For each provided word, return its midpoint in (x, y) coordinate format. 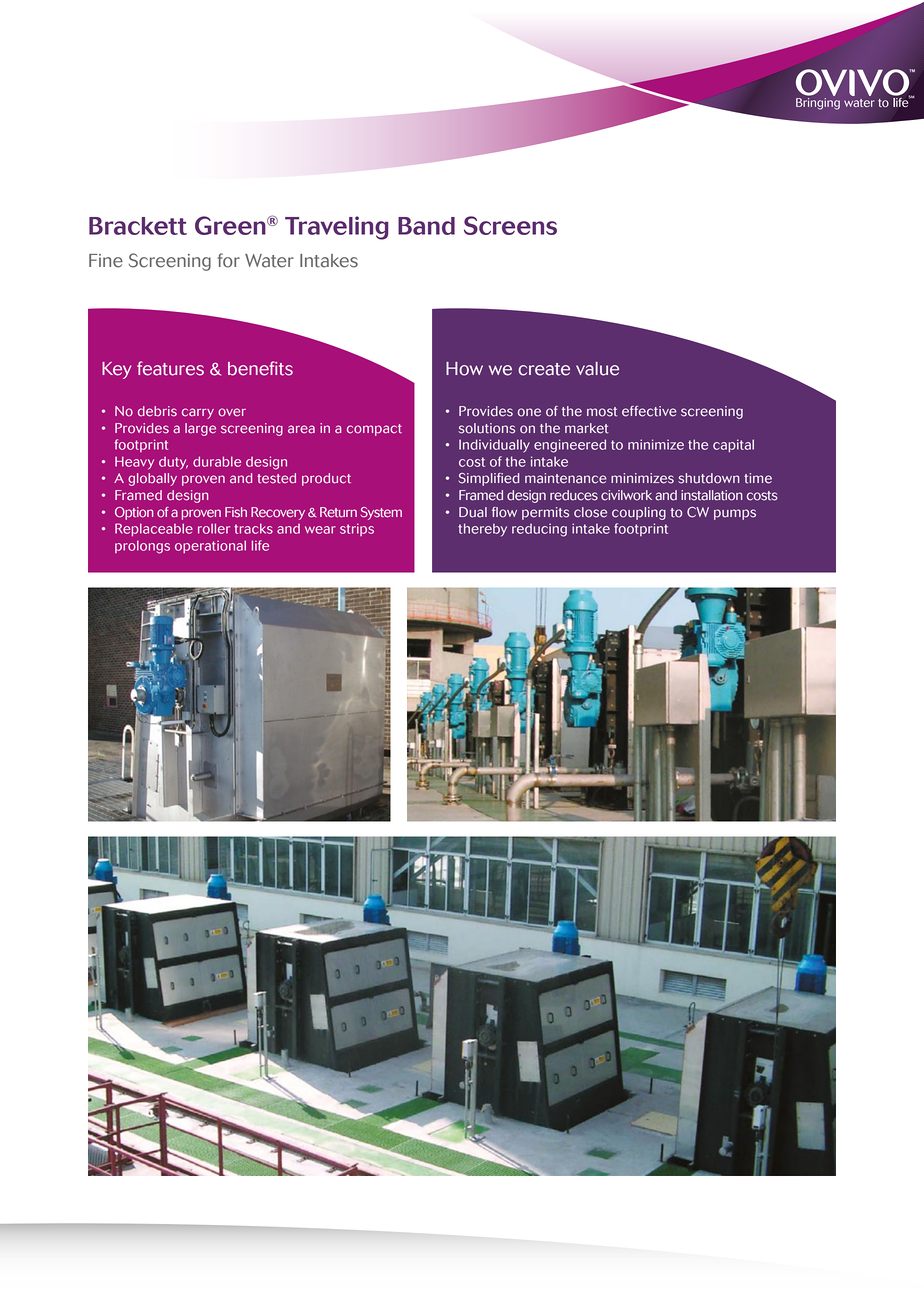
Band (426, 226)
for (229, 260)
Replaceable (154, 529)
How (464, 369)
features (170, 368)
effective (649, 411)
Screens (510, 225)
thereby (482, 530)
